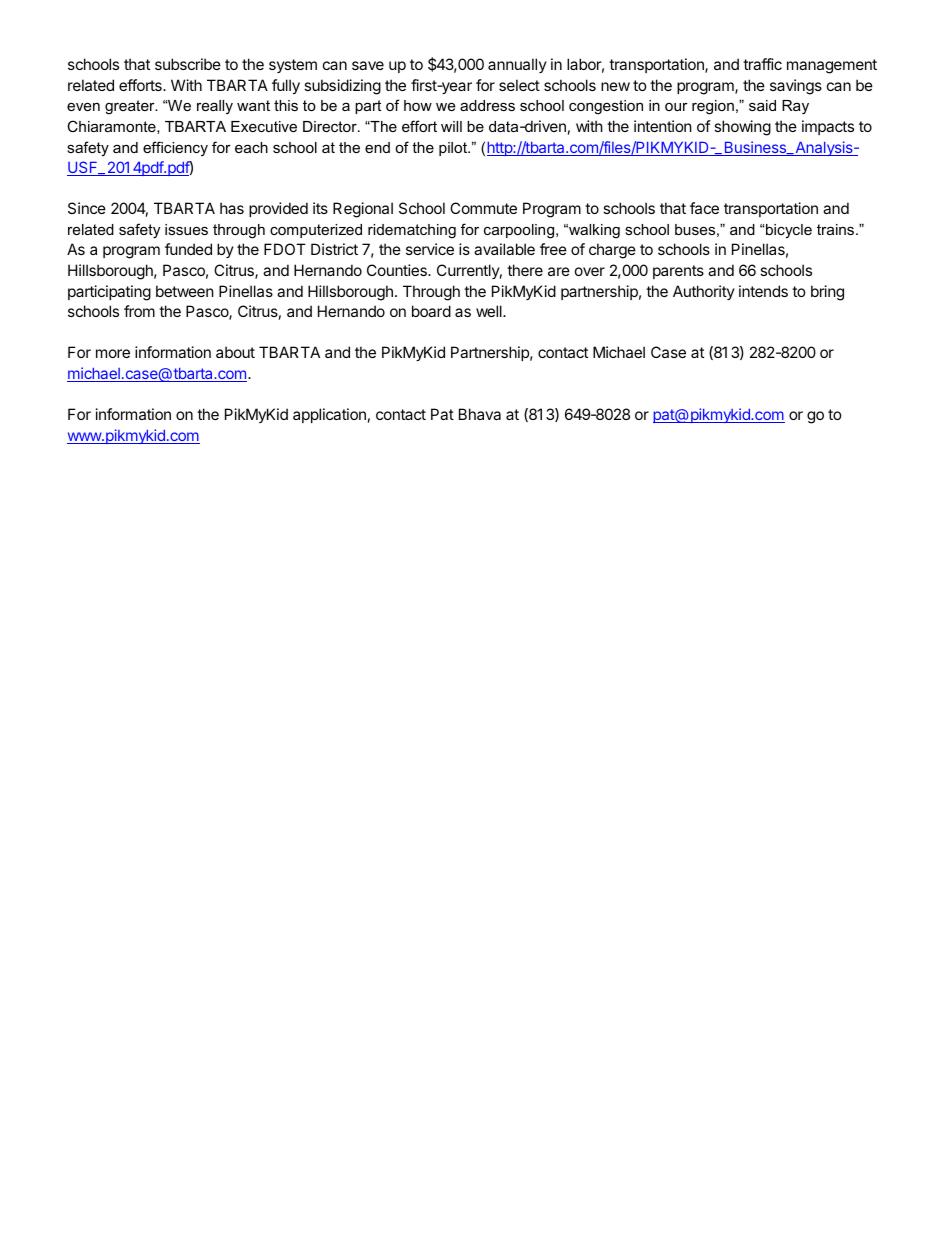  Describe the element at coordinates (175, 149) in the page. I see `efficiency` at that location.
